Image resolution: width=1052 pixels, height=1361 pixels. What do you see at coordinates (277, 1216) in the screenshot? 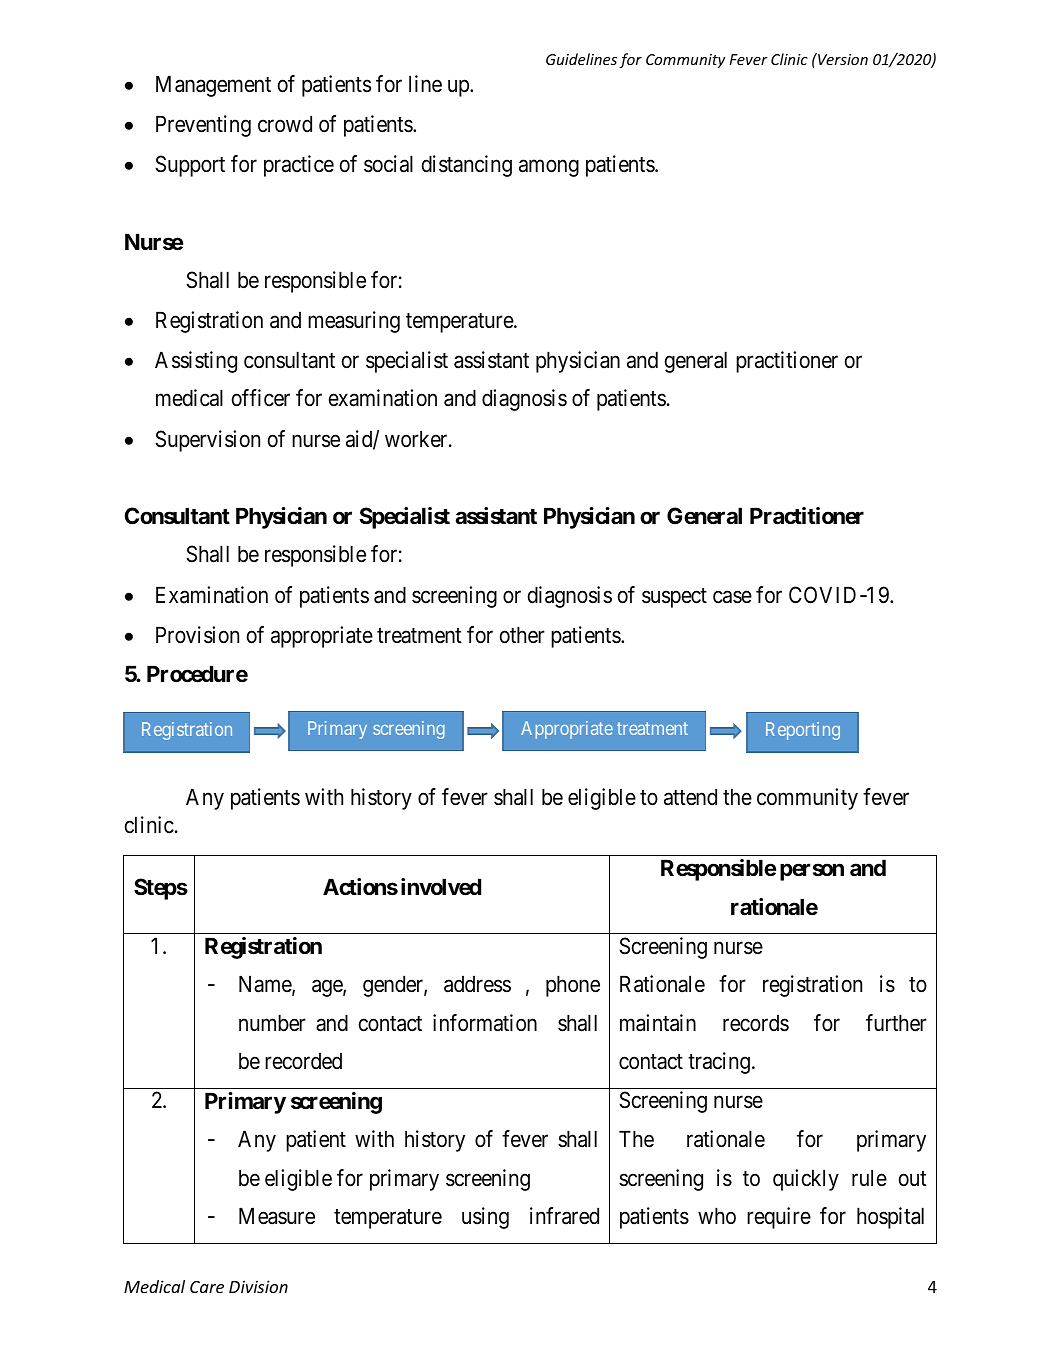
I see `Measure` at bounding box center [277, 1216].
